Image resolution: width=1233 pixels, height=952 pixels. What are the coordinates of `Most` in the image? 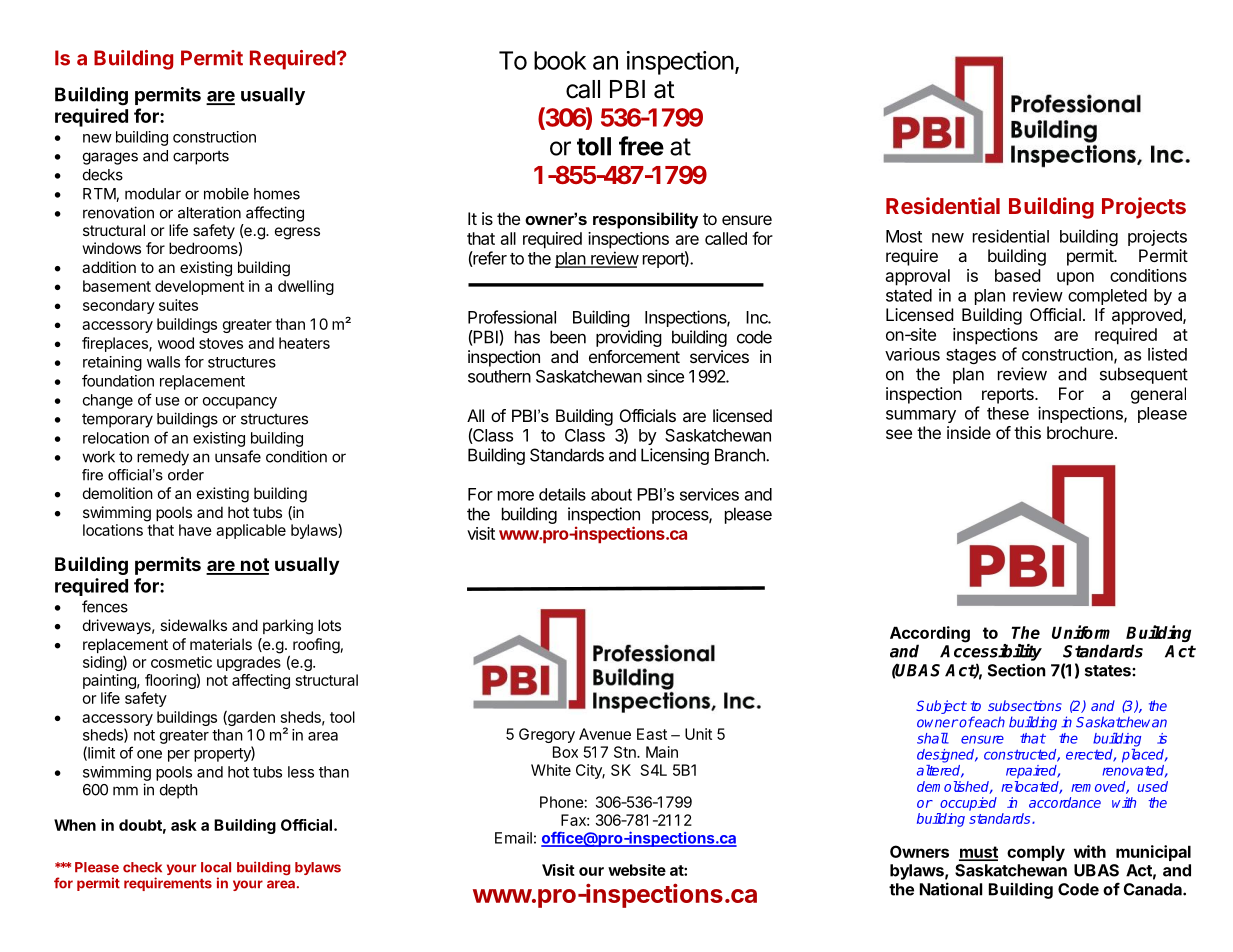 It's located at (904, 236).
